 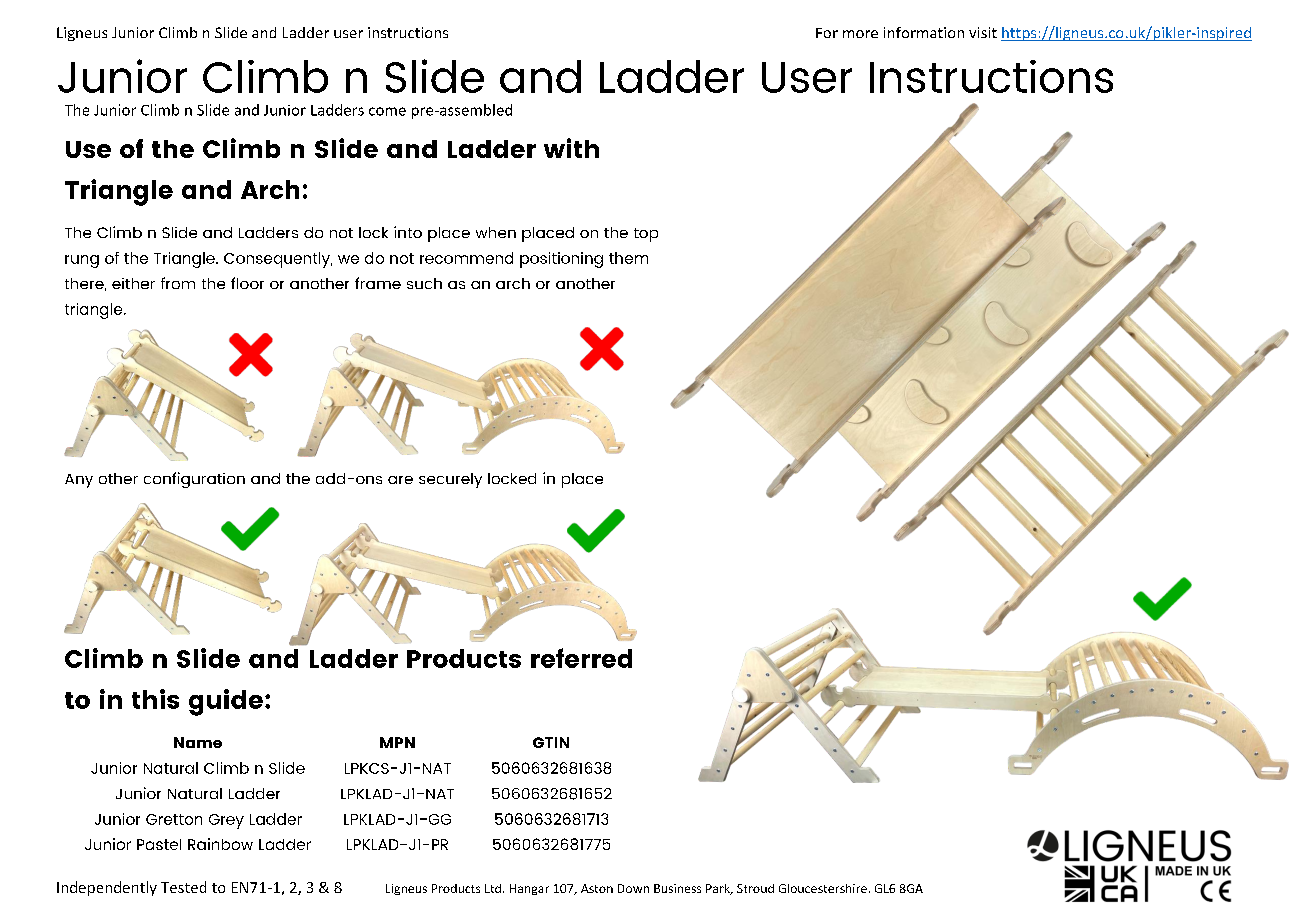 I want to click on more, so click(x=860, y=34).
